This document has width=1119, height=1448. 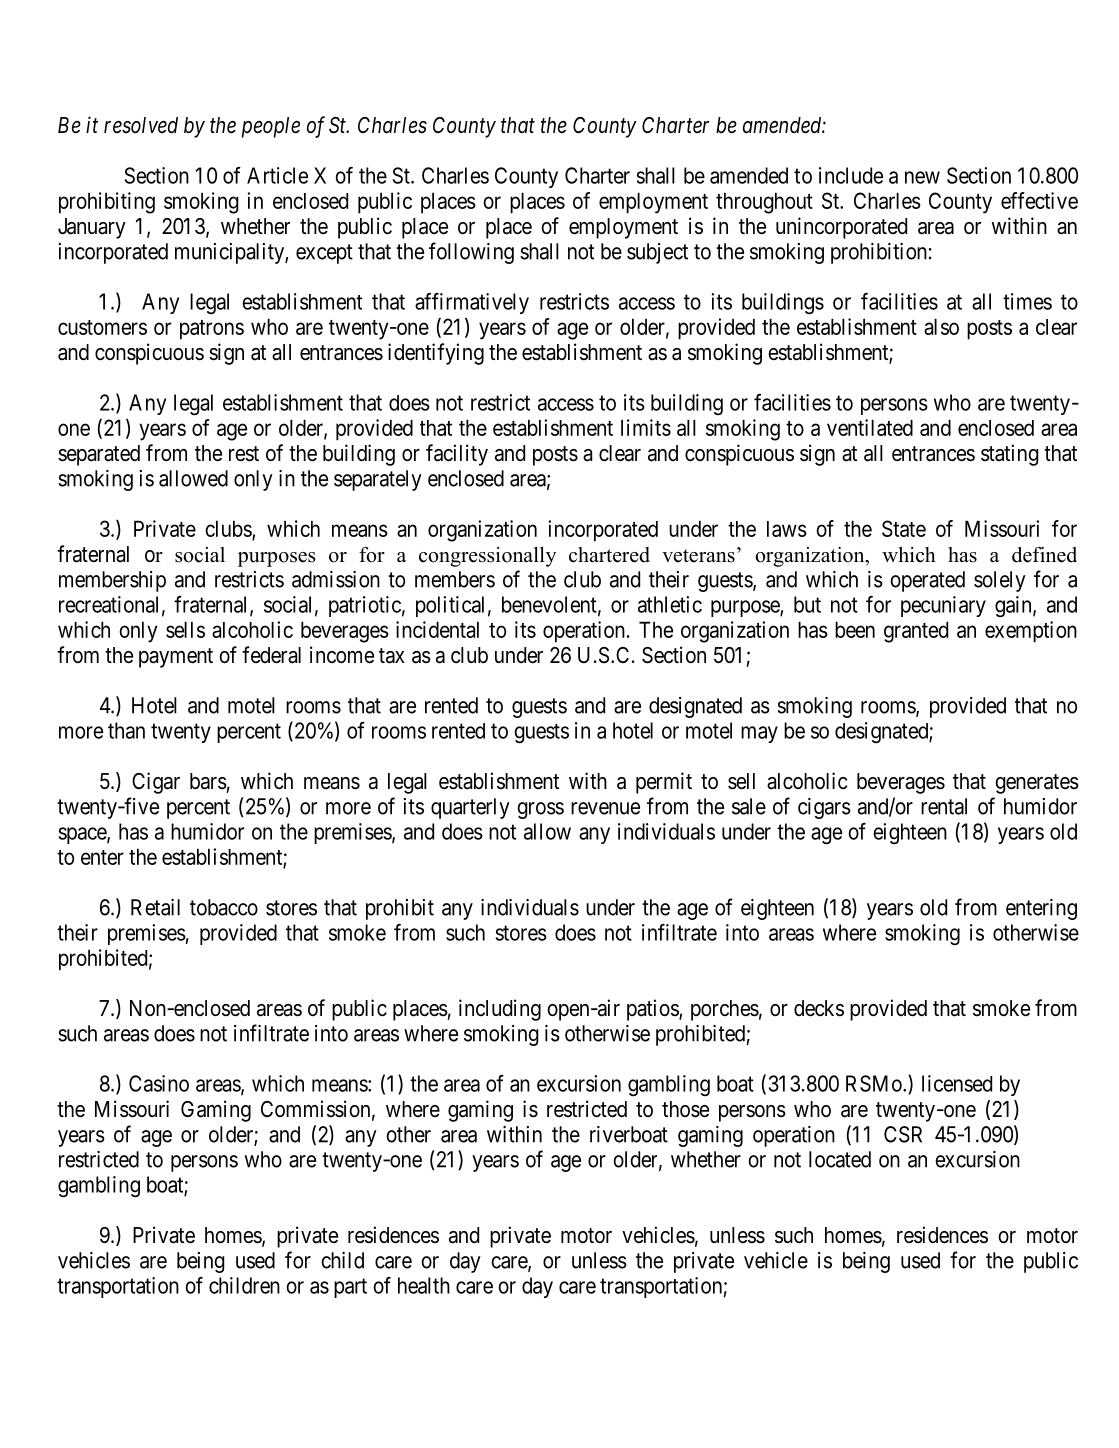 What do you see at coordinates (922, 177) in the document?
I see `new` at bounding box center [922, 177].
